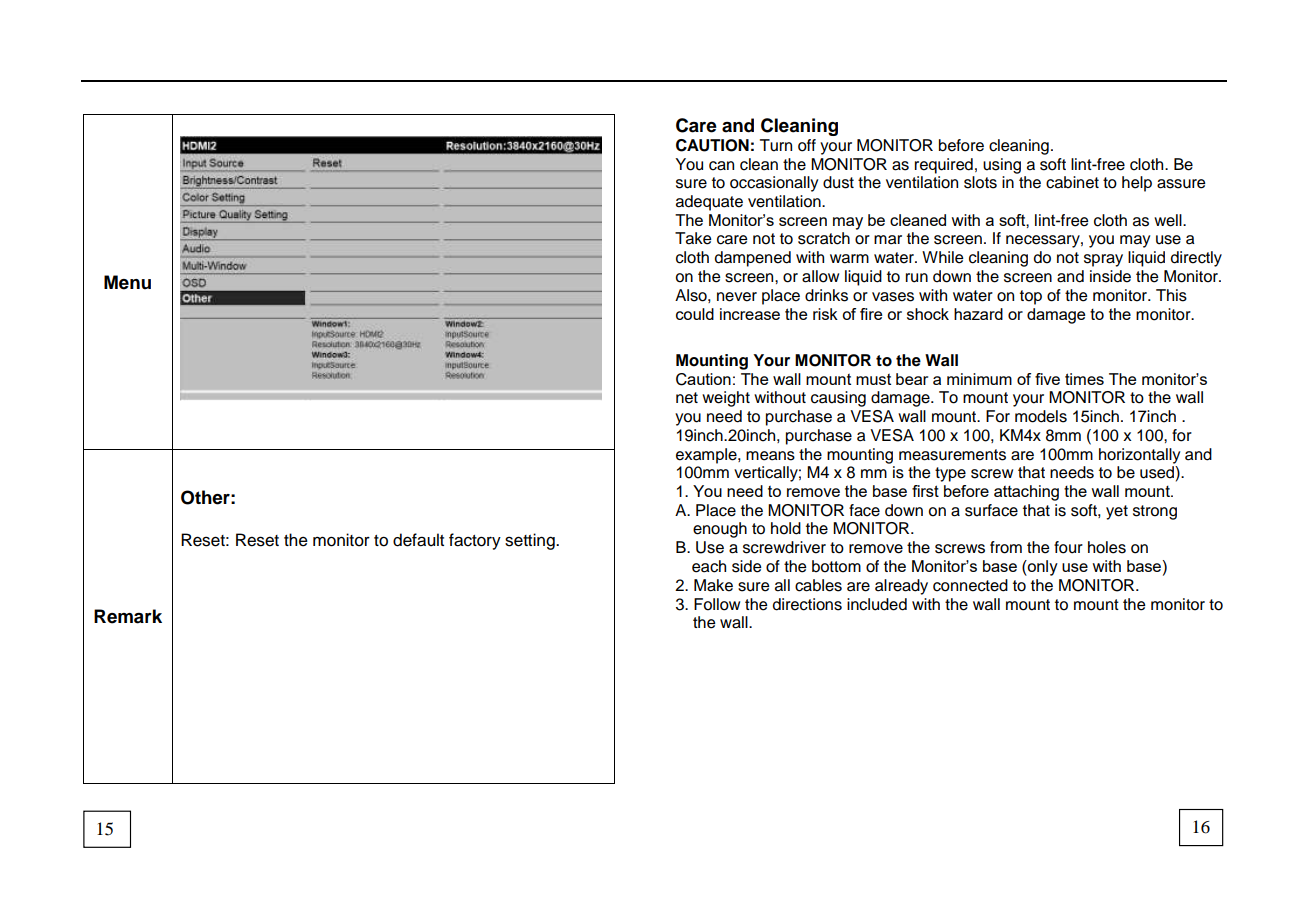  Describe the element at coordinates (944, 166) in the screenshot. I see `required` at that location.
